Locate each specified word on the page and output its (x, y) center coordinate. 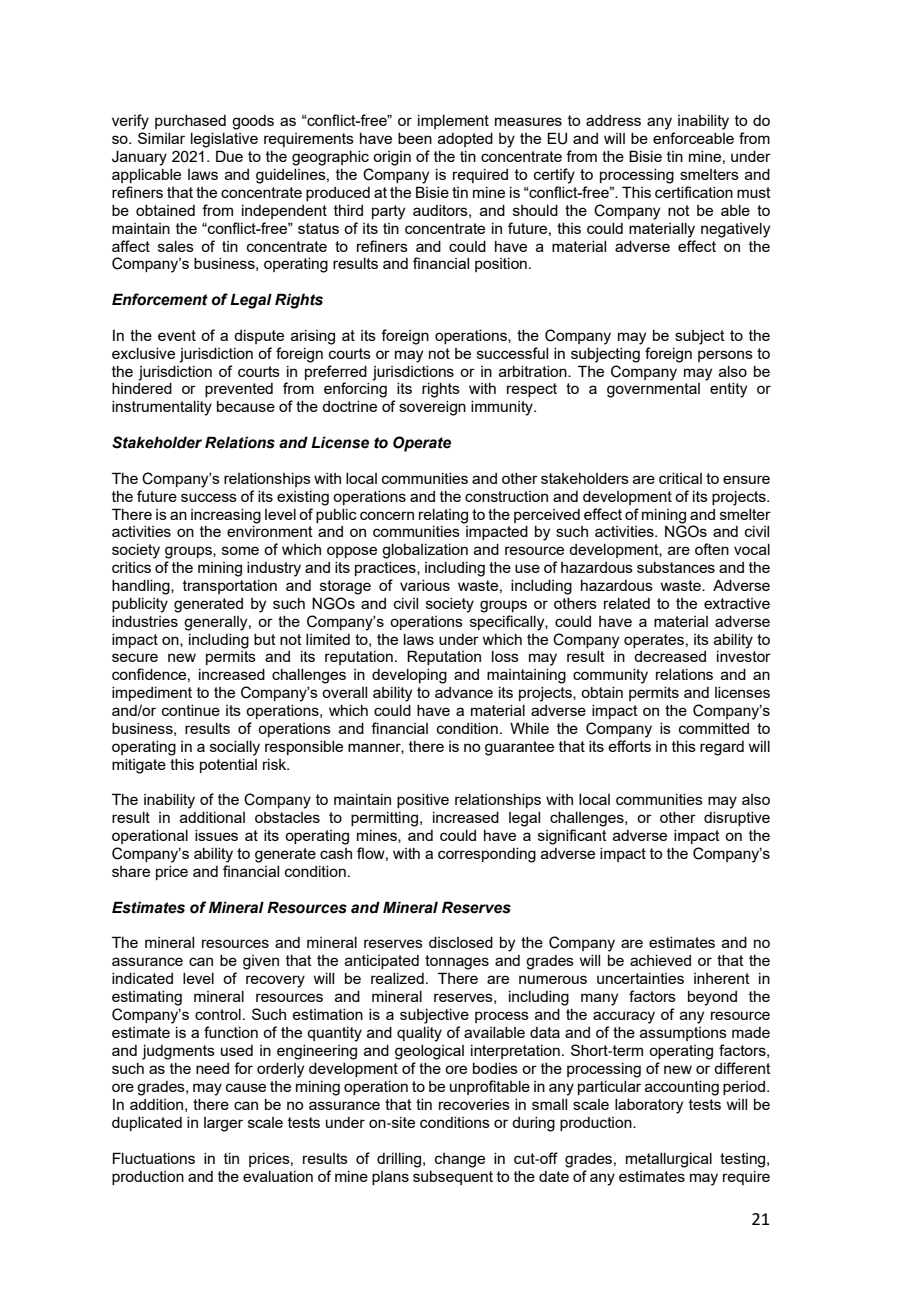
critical (680, 478)
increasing (226, 516)
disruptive (737, 819)
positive (423, 801)
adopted (465, 140)
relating (443, 516)
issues (216, 835)
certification (694, 192)
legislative (224, 140)
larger (223, 1124)
